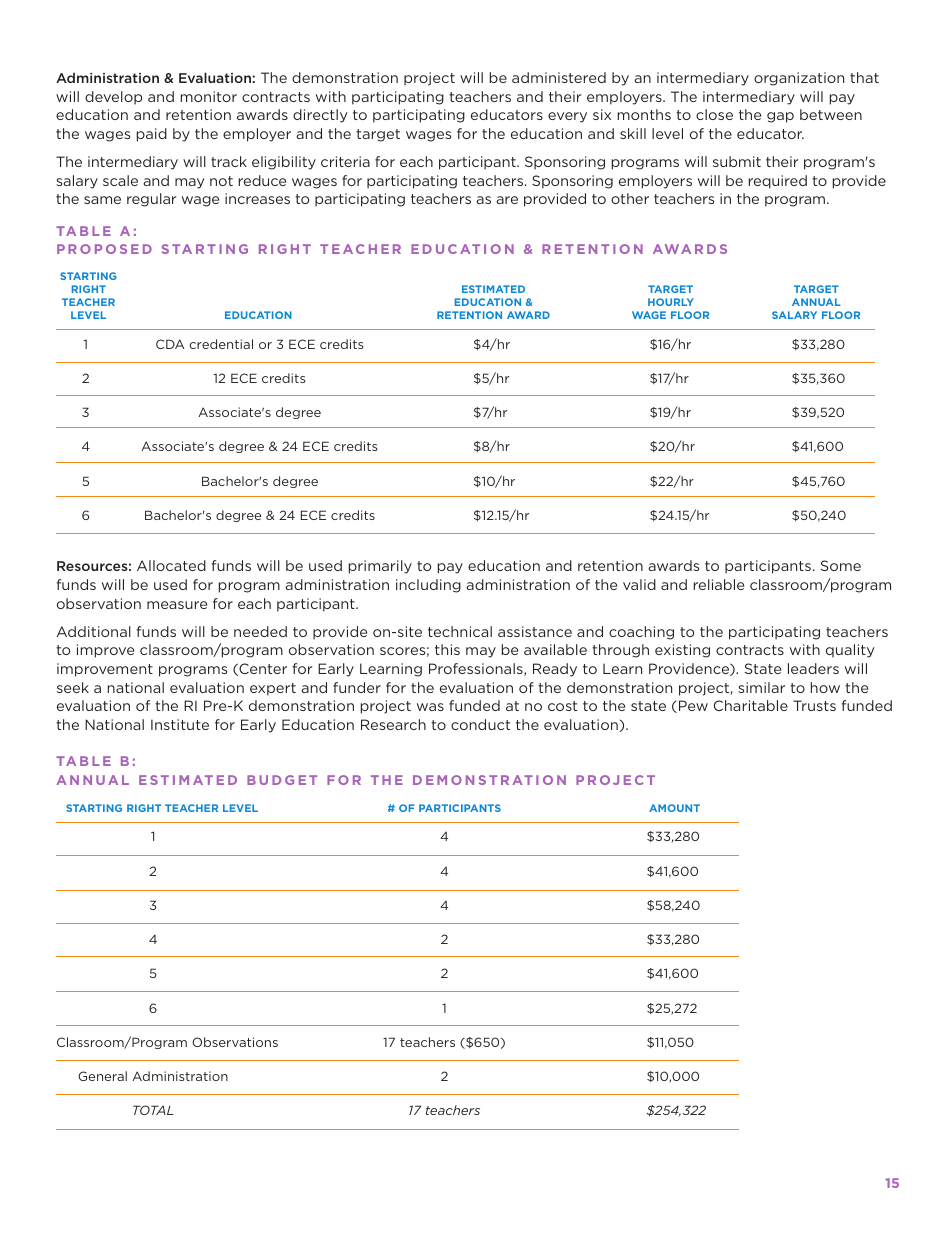  Describe the element at coordinates (567, 117) in the document. I see `every` at that location.
